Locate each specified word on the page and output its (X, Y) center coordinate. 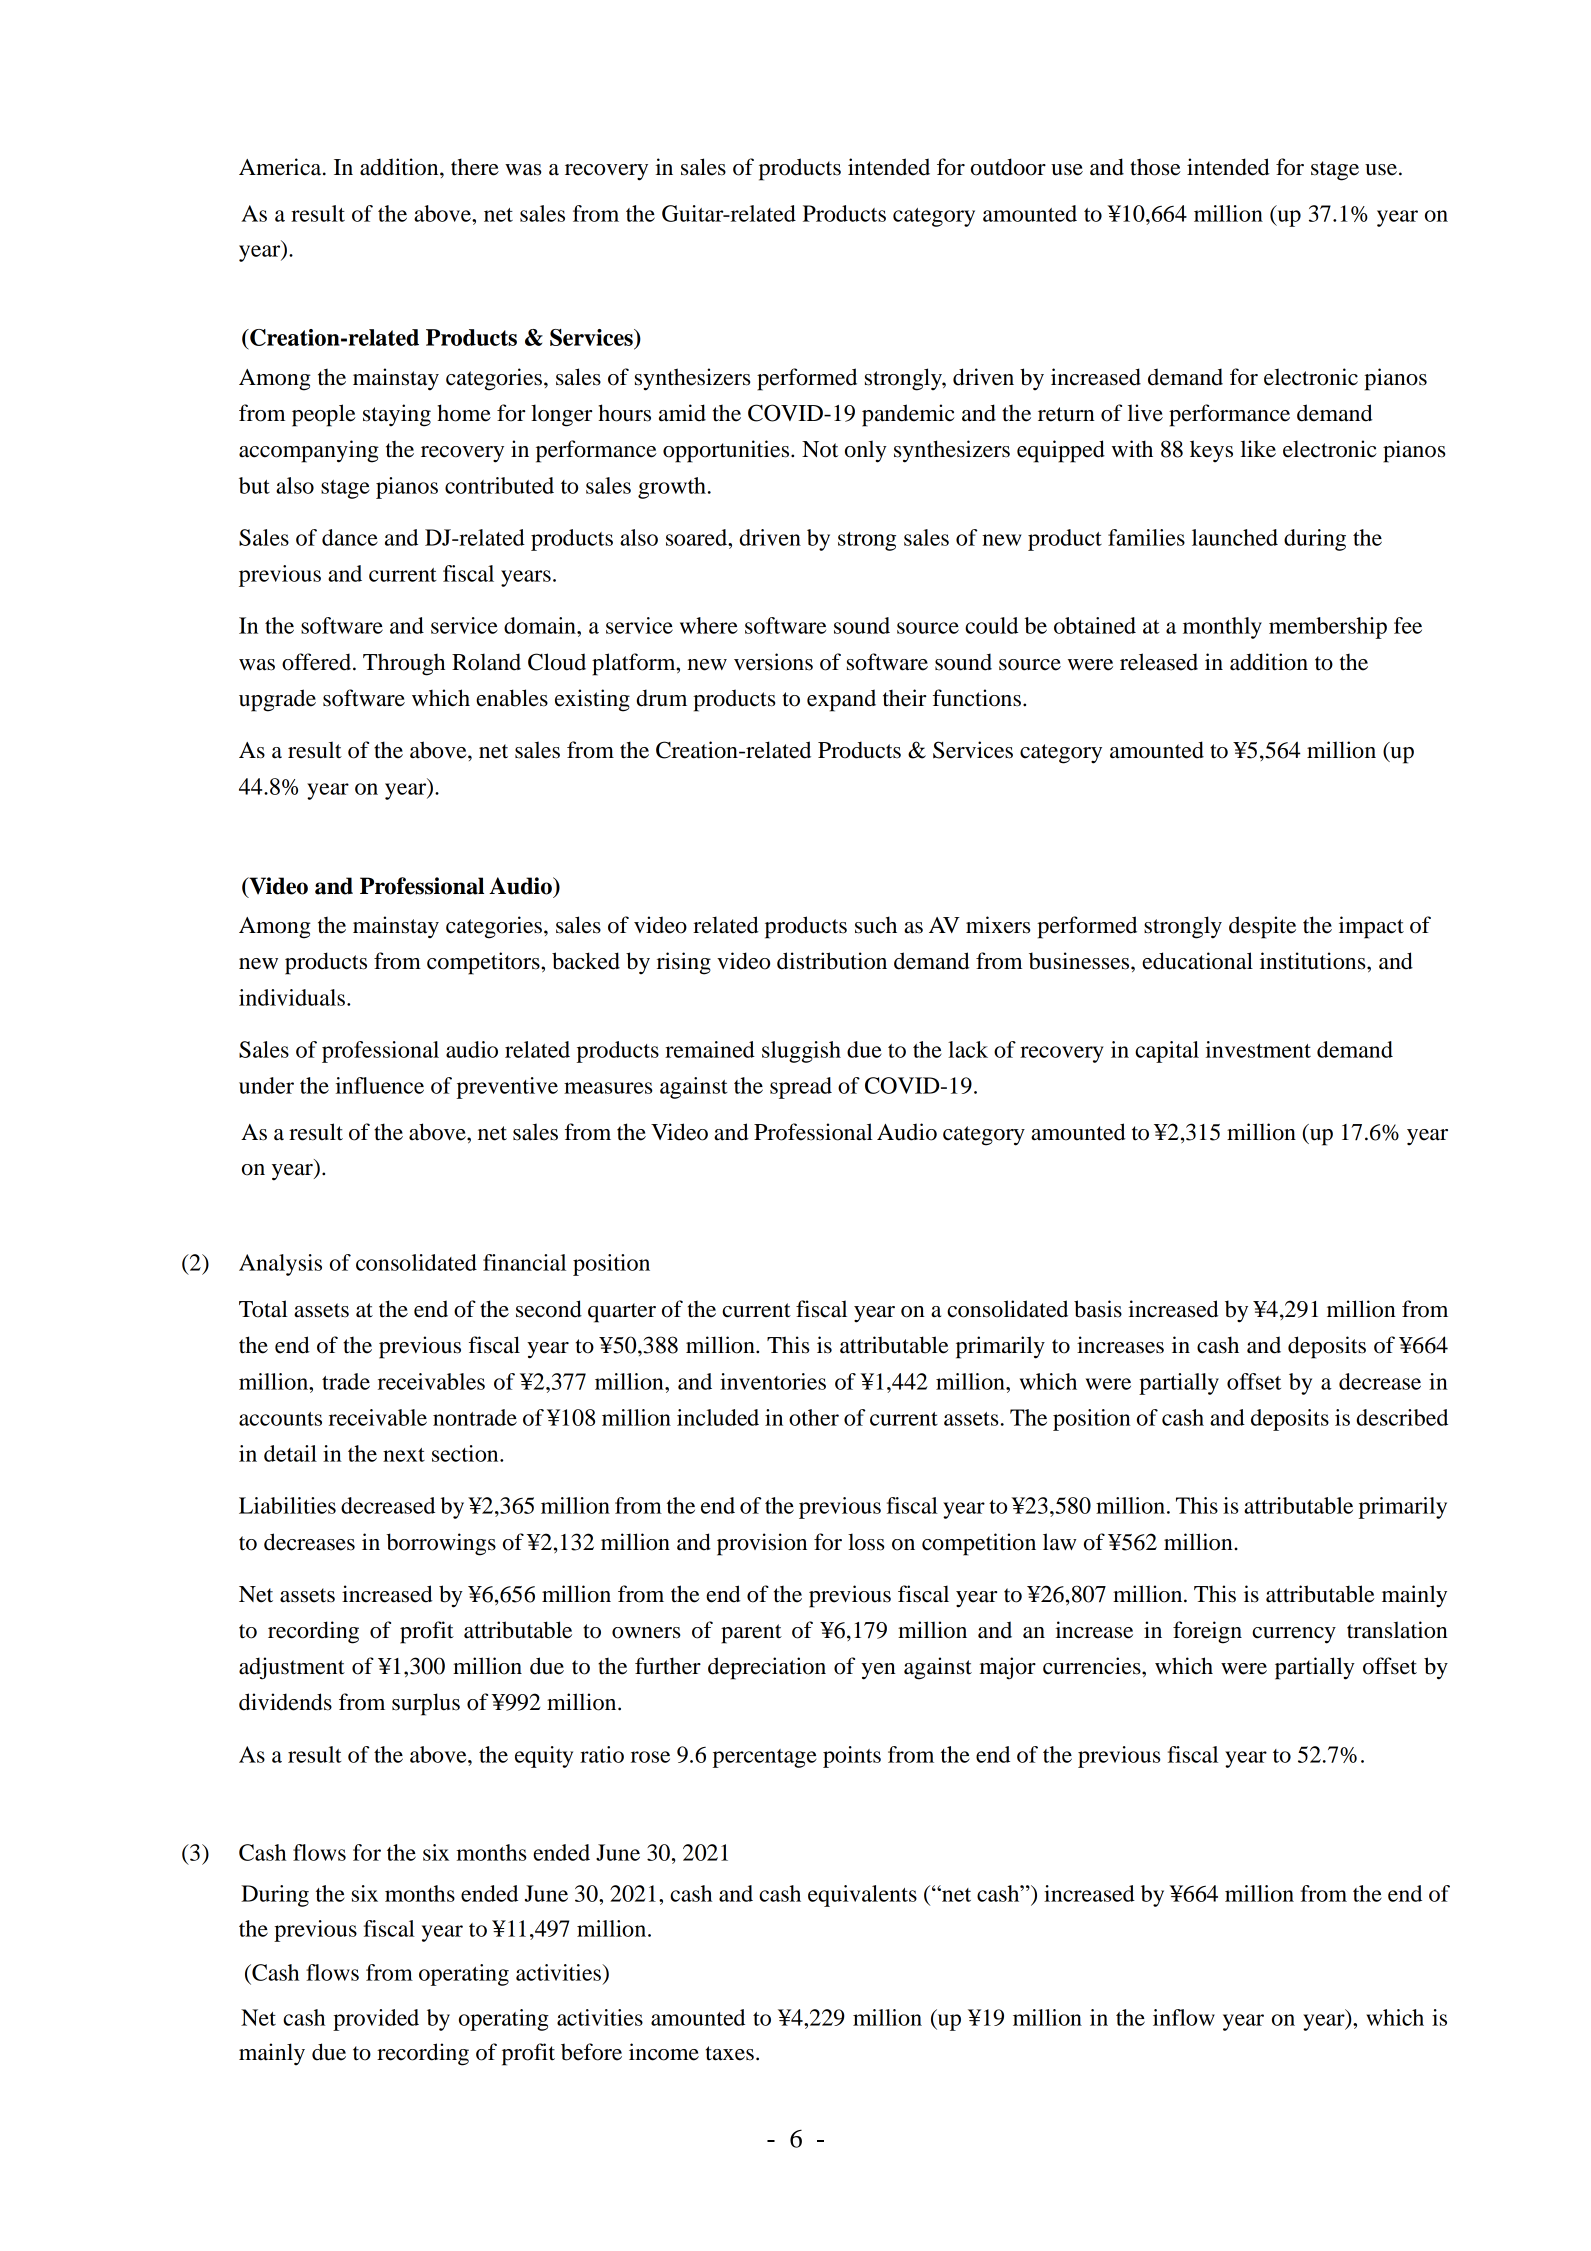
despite (1262, 927)
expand (841, 700)
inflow (1184, 2017)
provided (376, 2020)
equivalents (862, 1896)
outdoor (1008, 167)
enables (512, 698)
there (475, 167)
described (1402, 1417)
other (814, 1417)
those (1155, 167)
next (404, 1455)
